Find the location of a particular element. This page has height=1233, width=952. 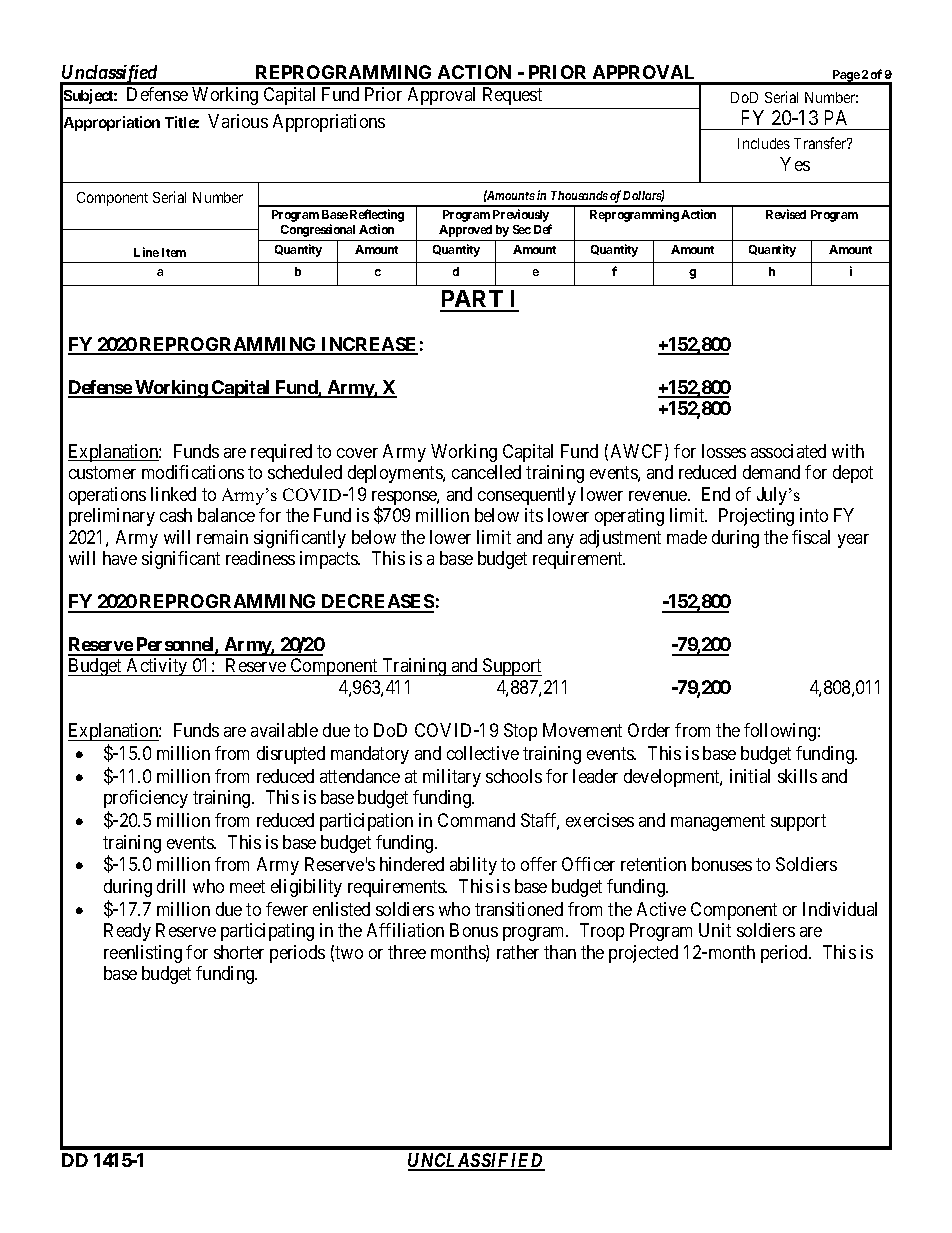

shorter is located at coordinates (239, 952).
